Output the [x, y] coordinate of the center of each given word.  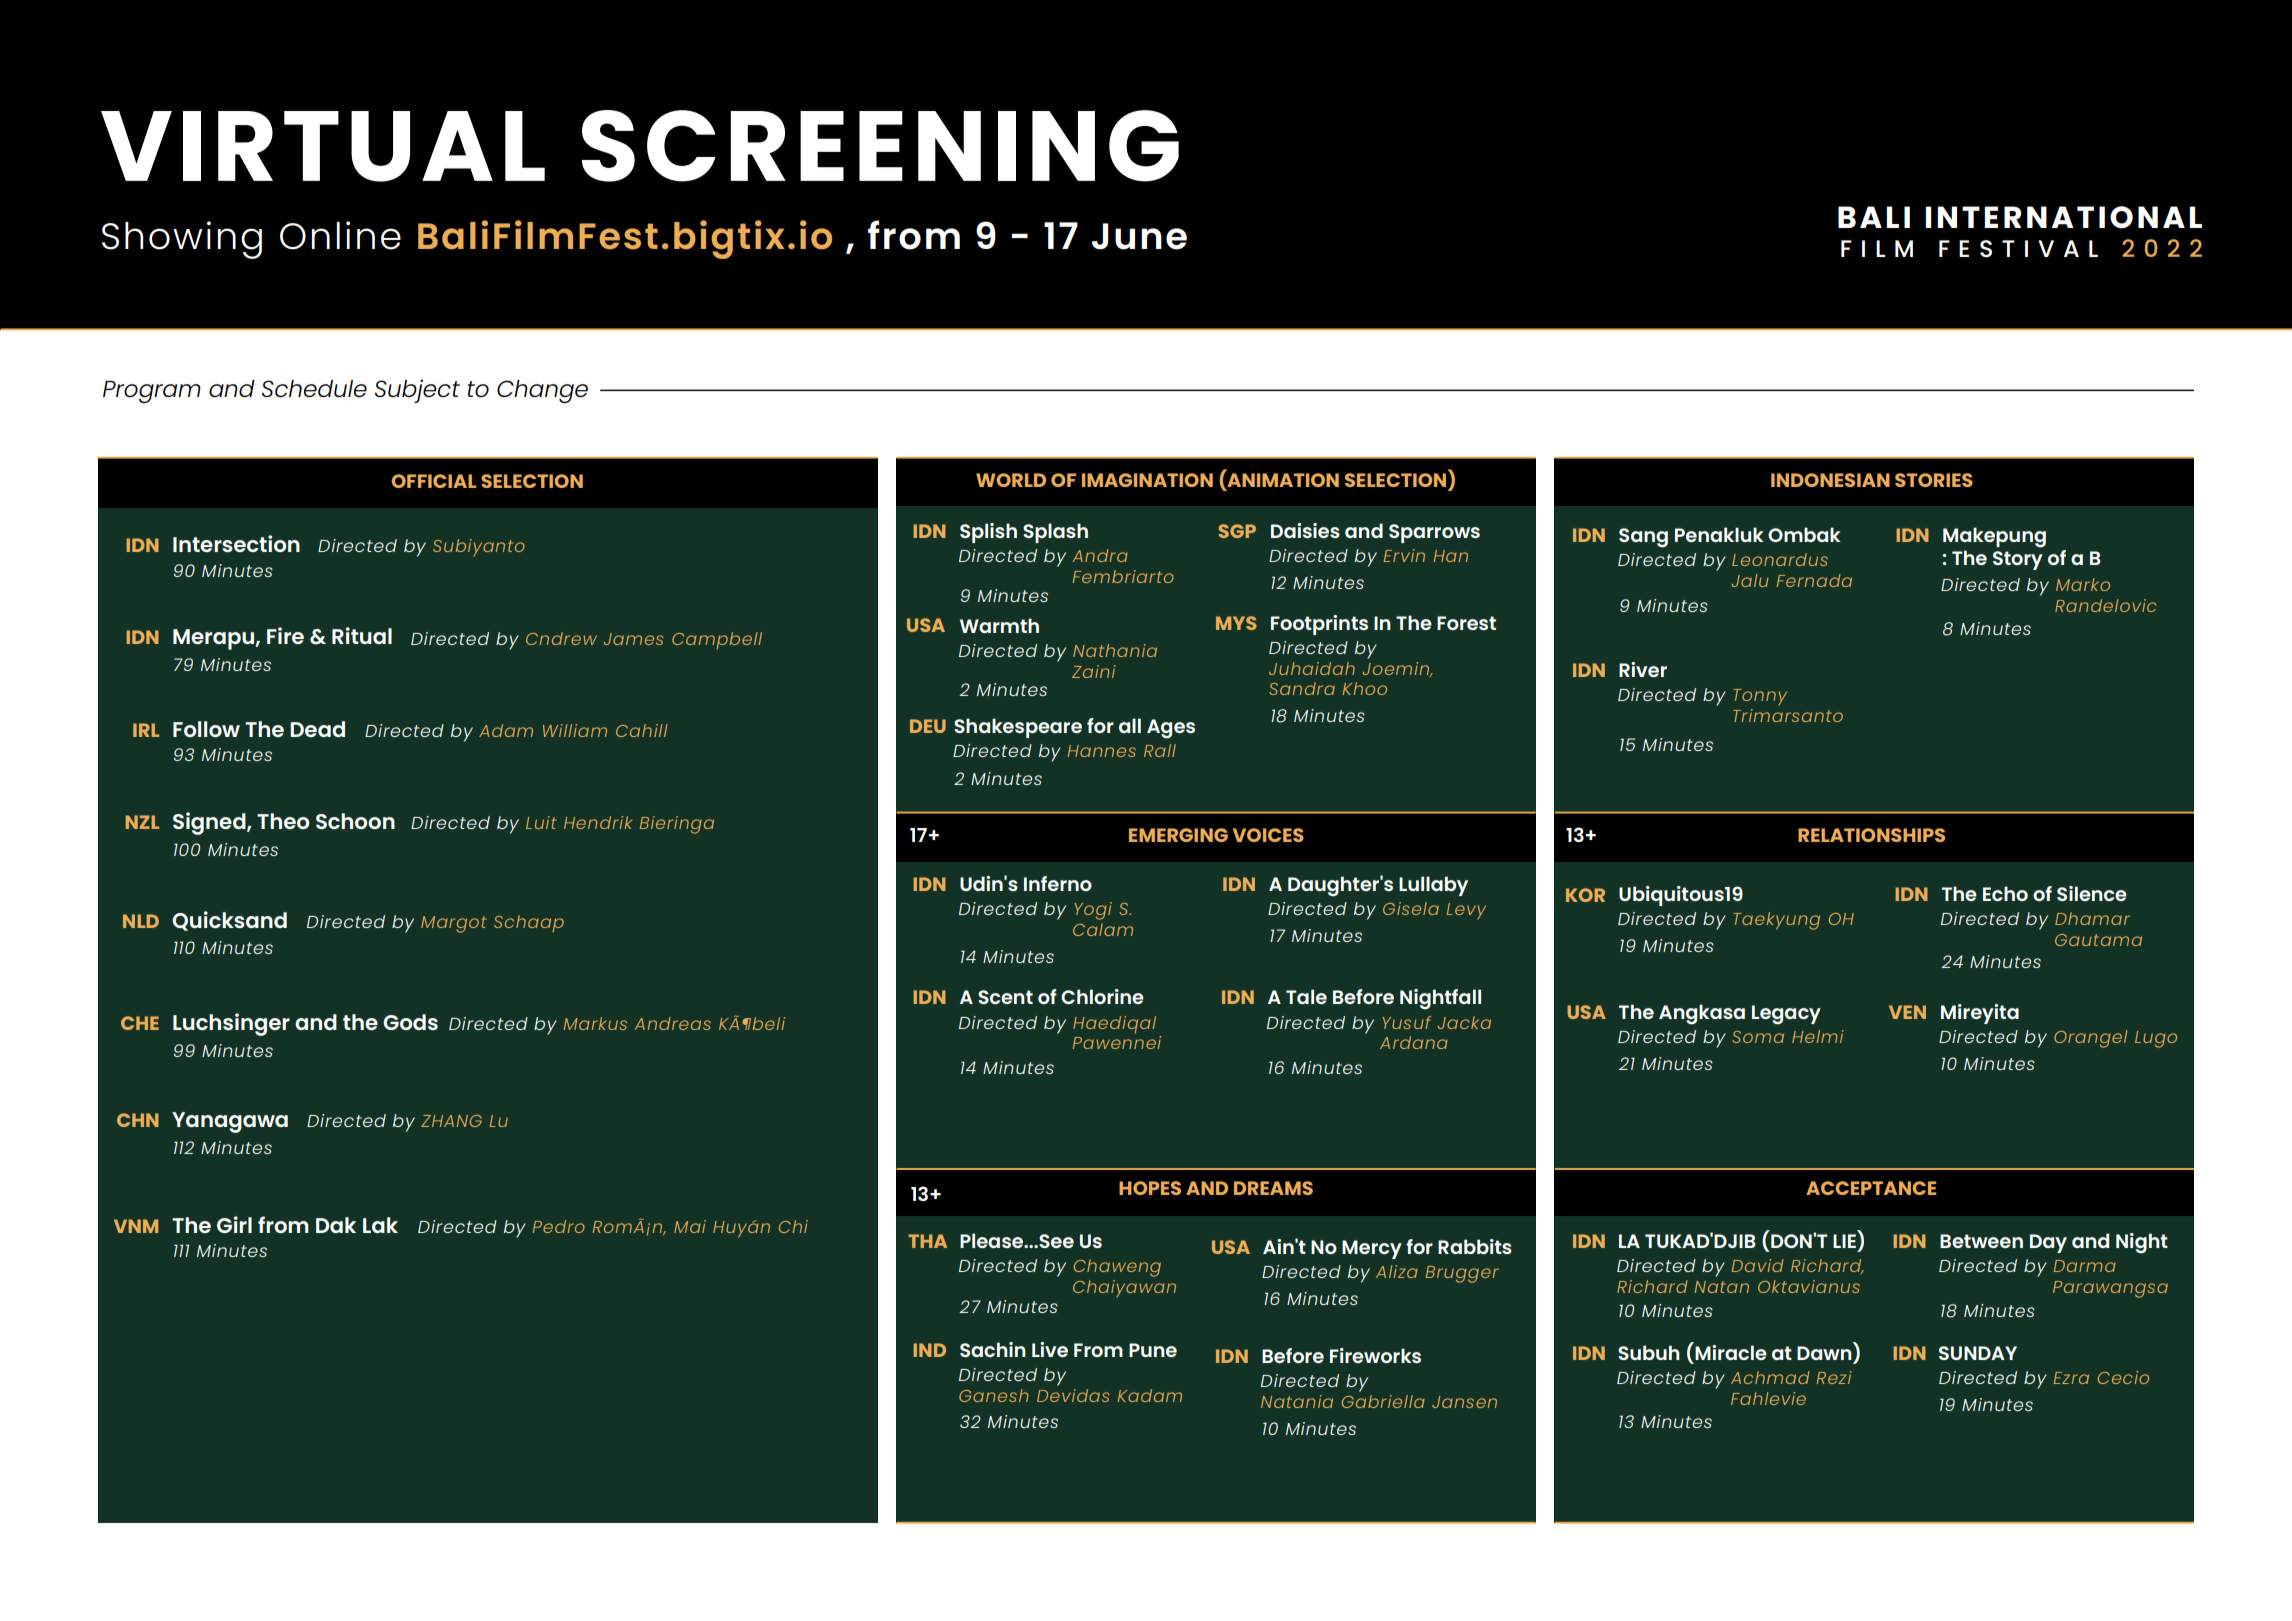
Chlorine [1102, 996]
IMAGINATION [1147, 480]
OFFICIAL [434, 481]
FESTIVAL [2018, 248]
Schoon [355, 821]
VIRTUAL [323, 146]
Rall [1160, 750]
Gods [410, 1022]
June [1139, 236]
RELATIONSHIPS [1871, 835]
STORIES [1934, 480]
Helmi [1818, 1036]
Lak [380, 1225]
